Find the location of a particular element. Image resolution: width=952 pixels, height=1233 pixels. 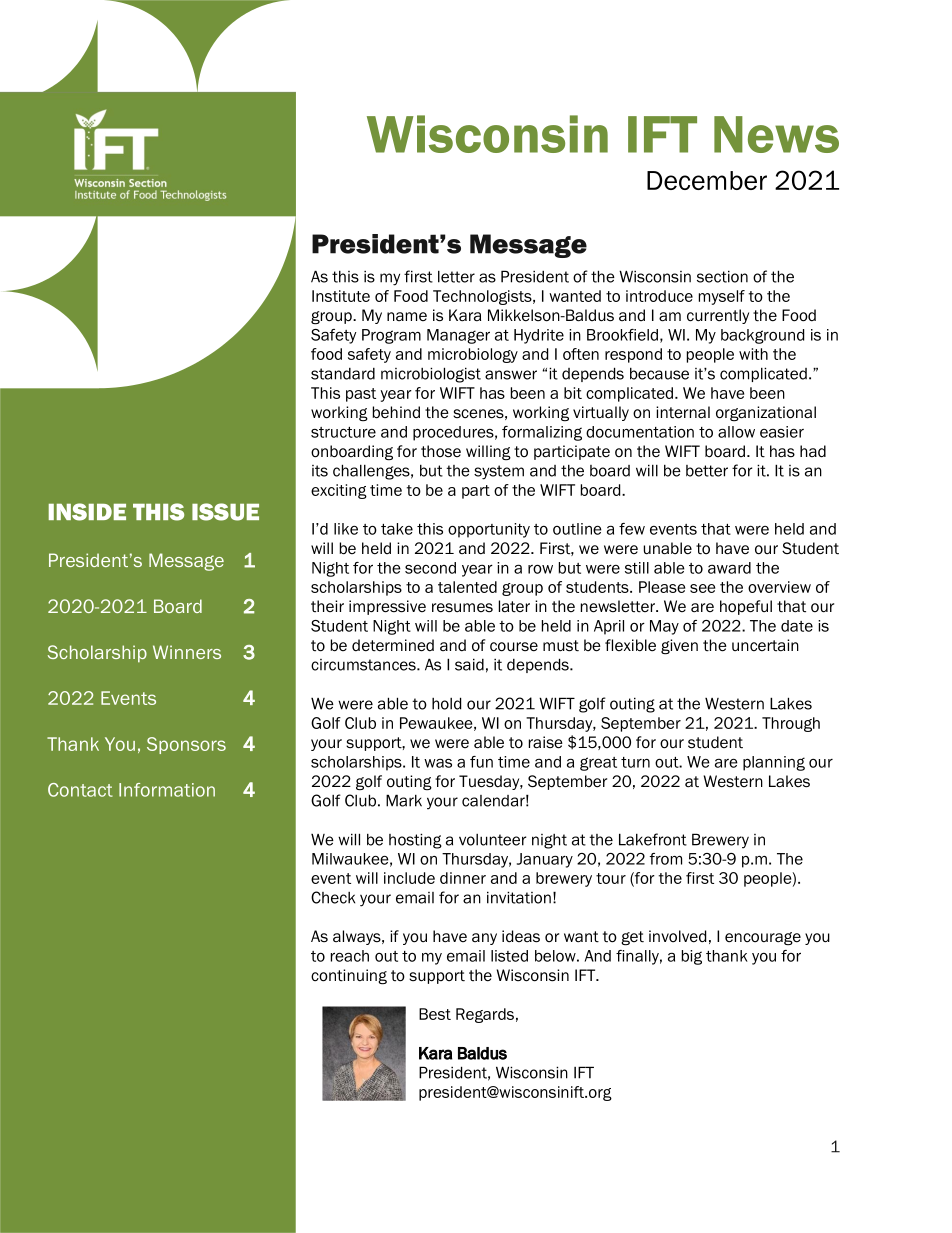

opportunity is located at coordinates (489, 530).
